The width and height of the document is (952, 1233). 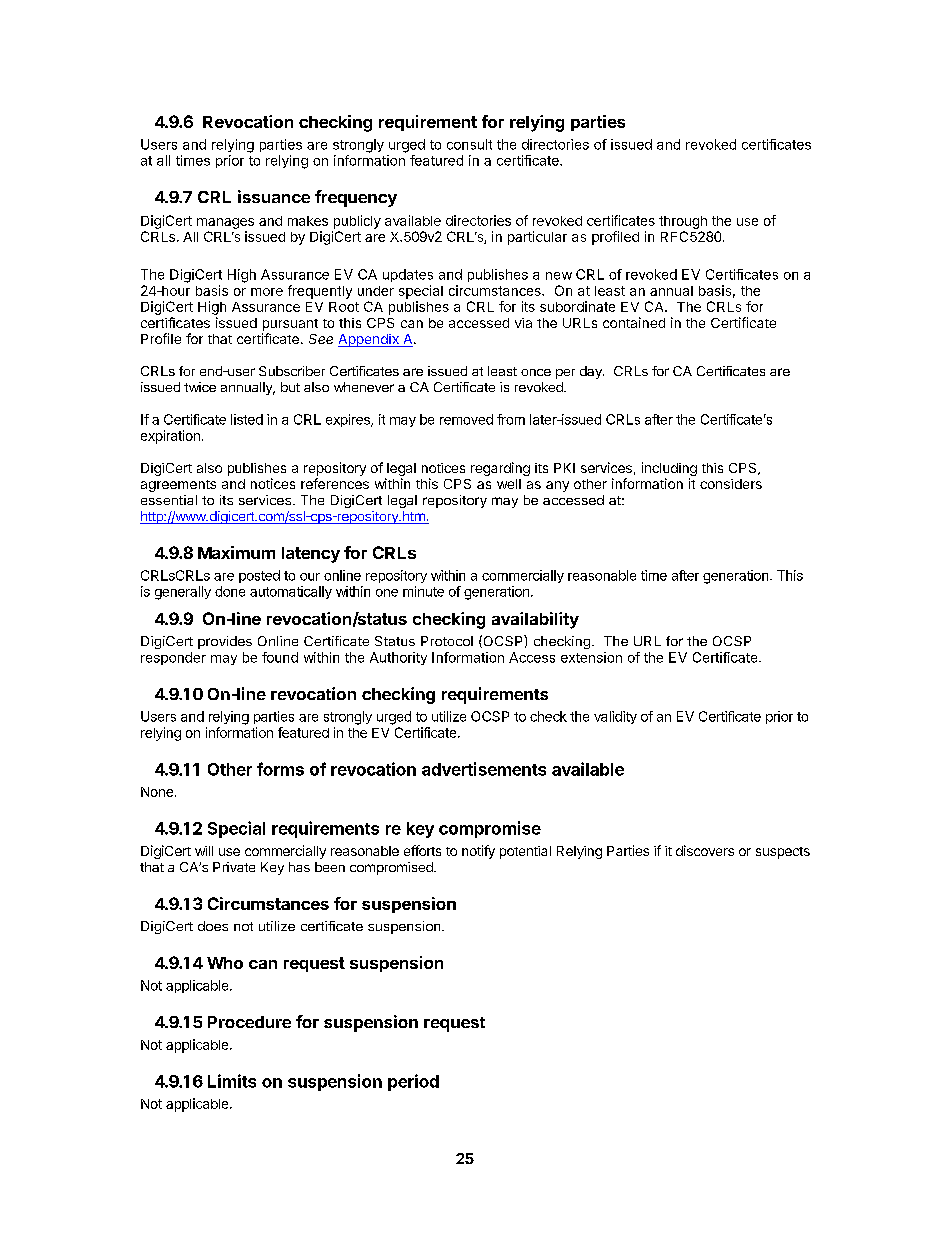 What do you see at coordinates (230, 591) in the document?
I see `done` at bounding box center [230, 591].
